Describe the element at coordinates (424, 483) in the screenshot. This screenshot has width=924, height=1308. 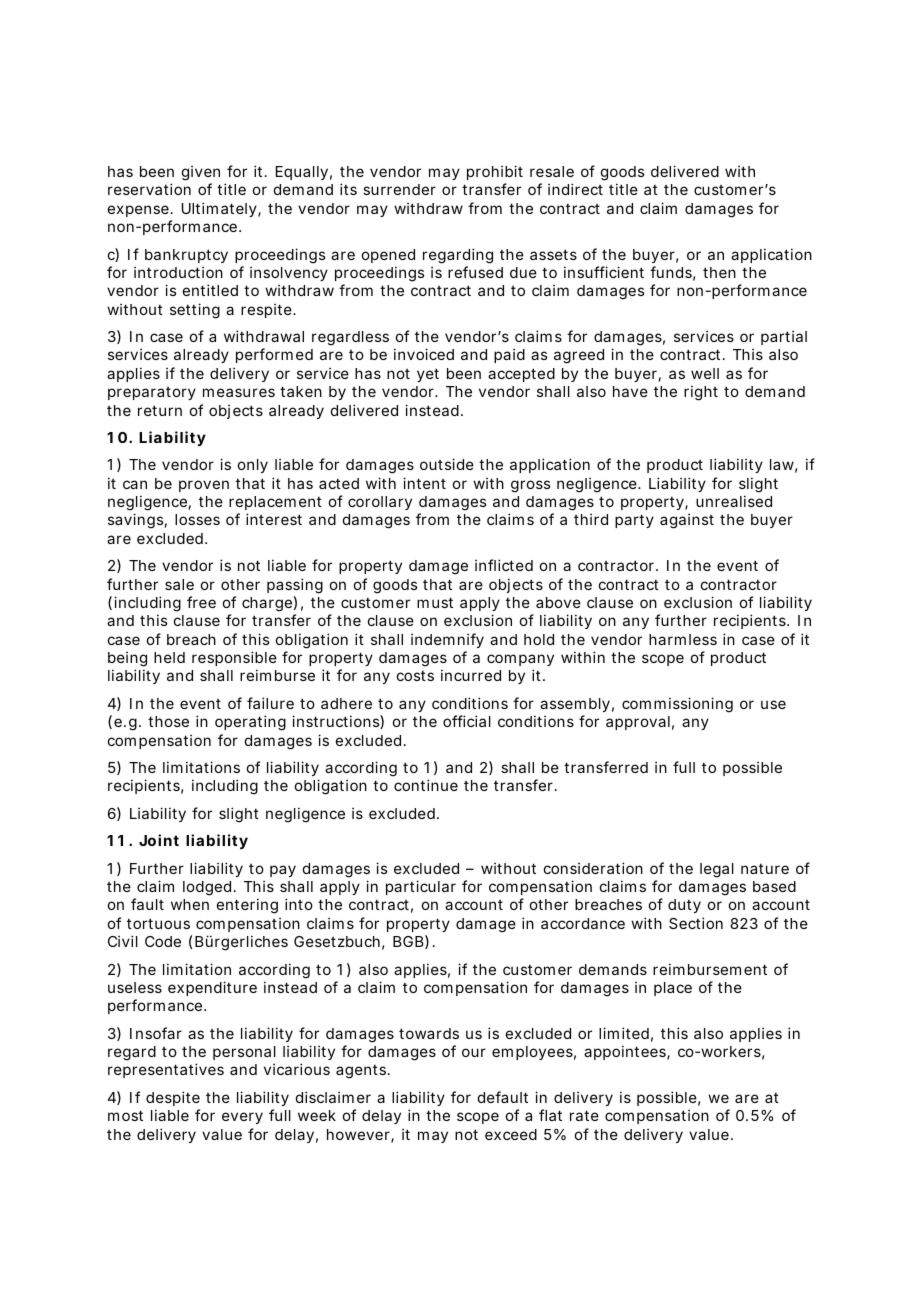
I see `intent` at that location.
